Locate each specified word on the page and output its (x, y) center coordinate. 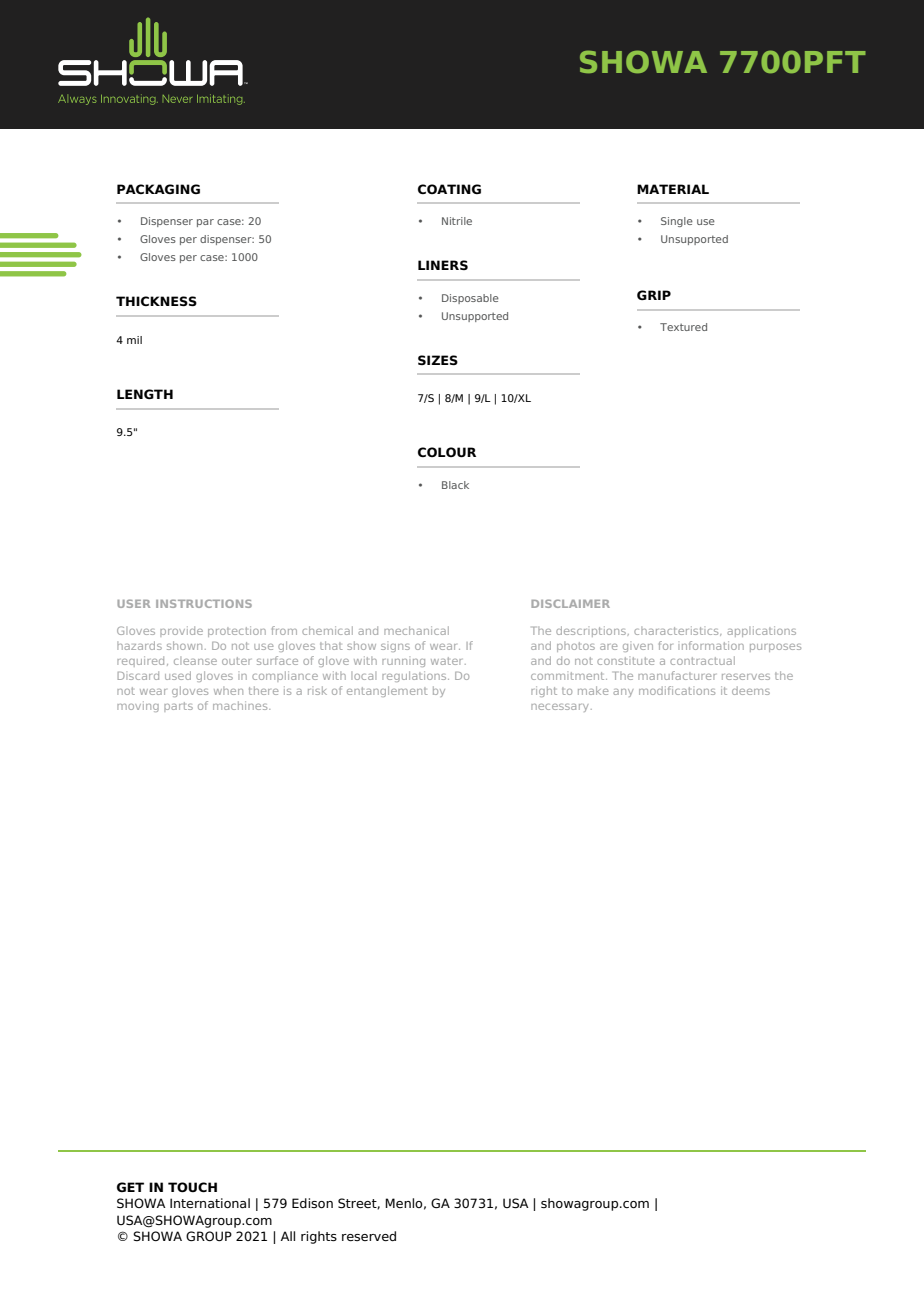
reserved (369, 1236)
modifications (677, 690)
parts (178, 707)
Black (455, 485)
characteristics (677, 631)
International (210, 1203)
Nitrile (457, 221)
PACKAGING (158, 189)
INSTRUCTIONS (204, 603)
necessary (561, 708)
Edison (312, 1203)
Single (677, 222)
